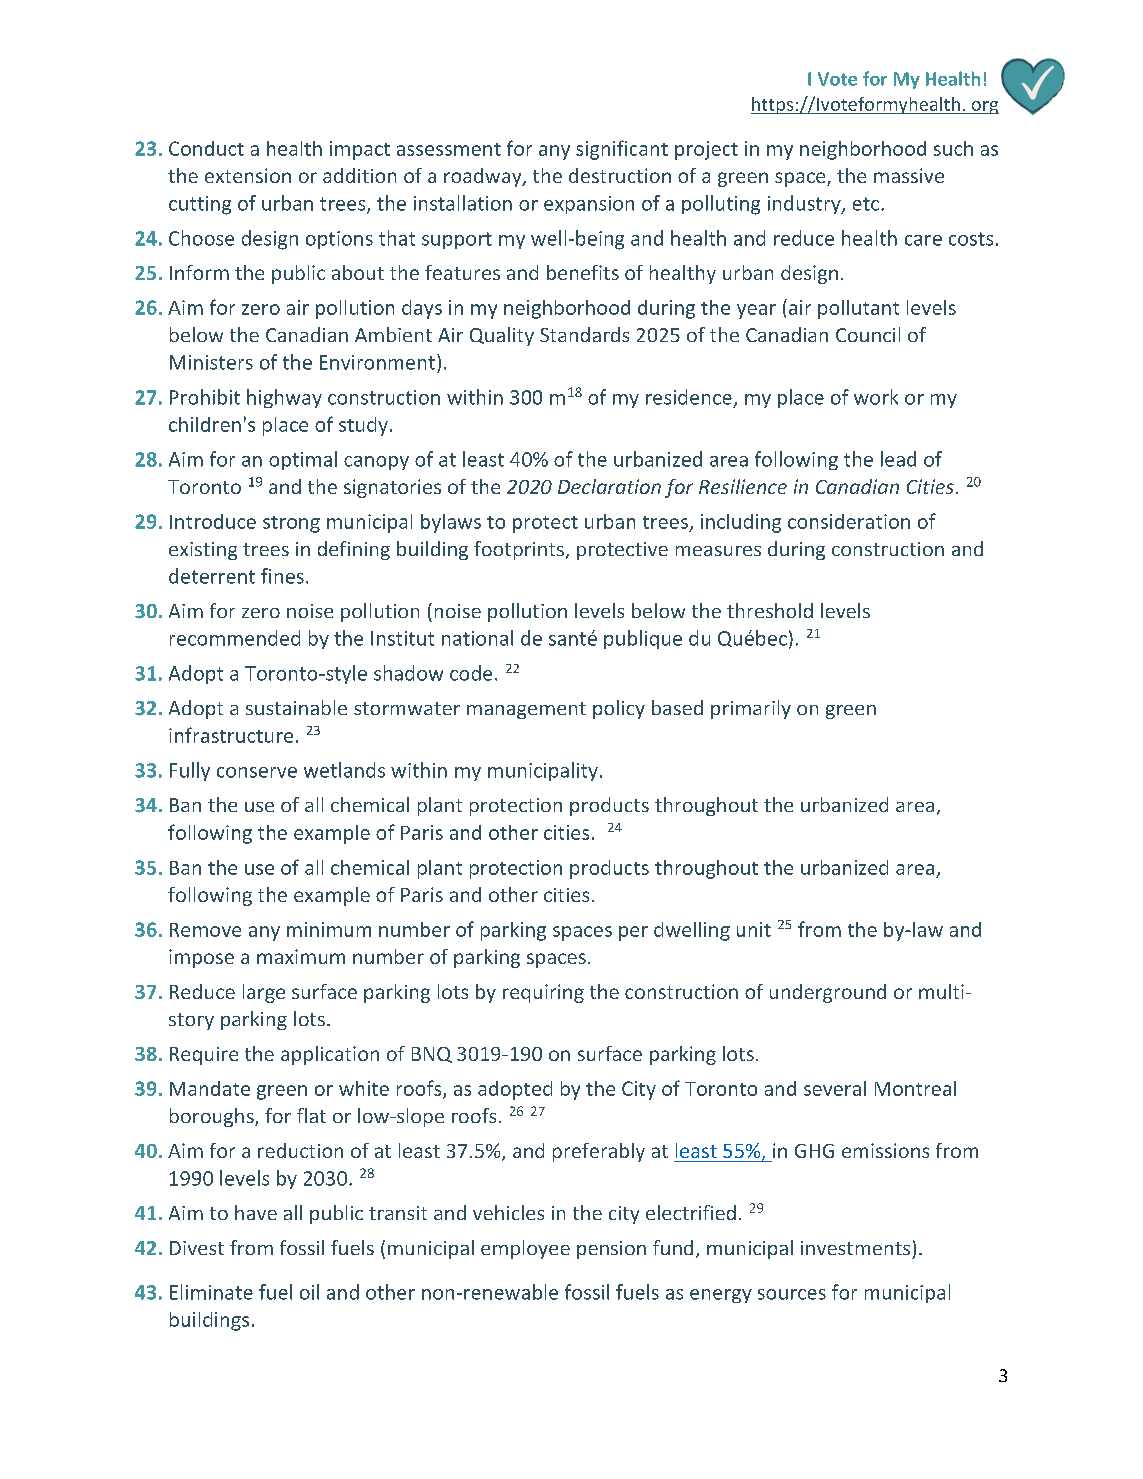 The height and width of the image is (1479, 1143). Describe the element at coordinates (622, 150) in the image. I see `significant` at that location.
